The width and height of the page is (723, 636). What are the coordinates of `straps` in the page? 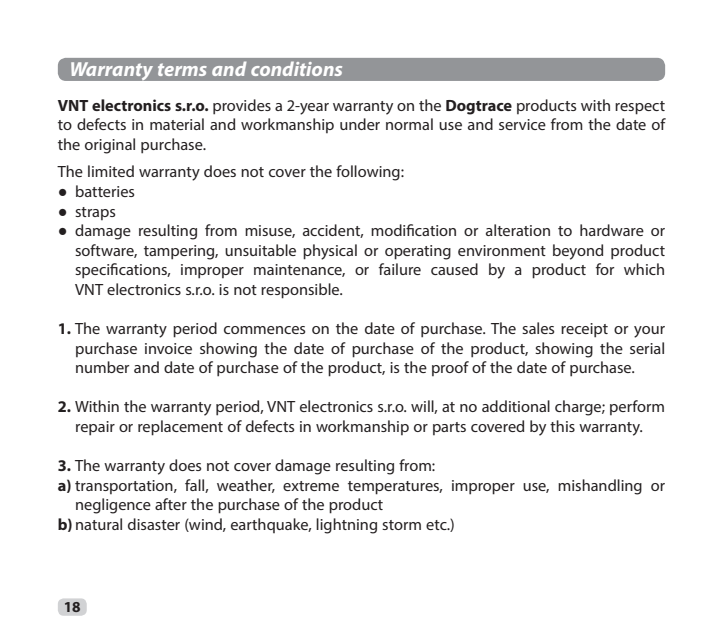 It's located at (95, 213).
